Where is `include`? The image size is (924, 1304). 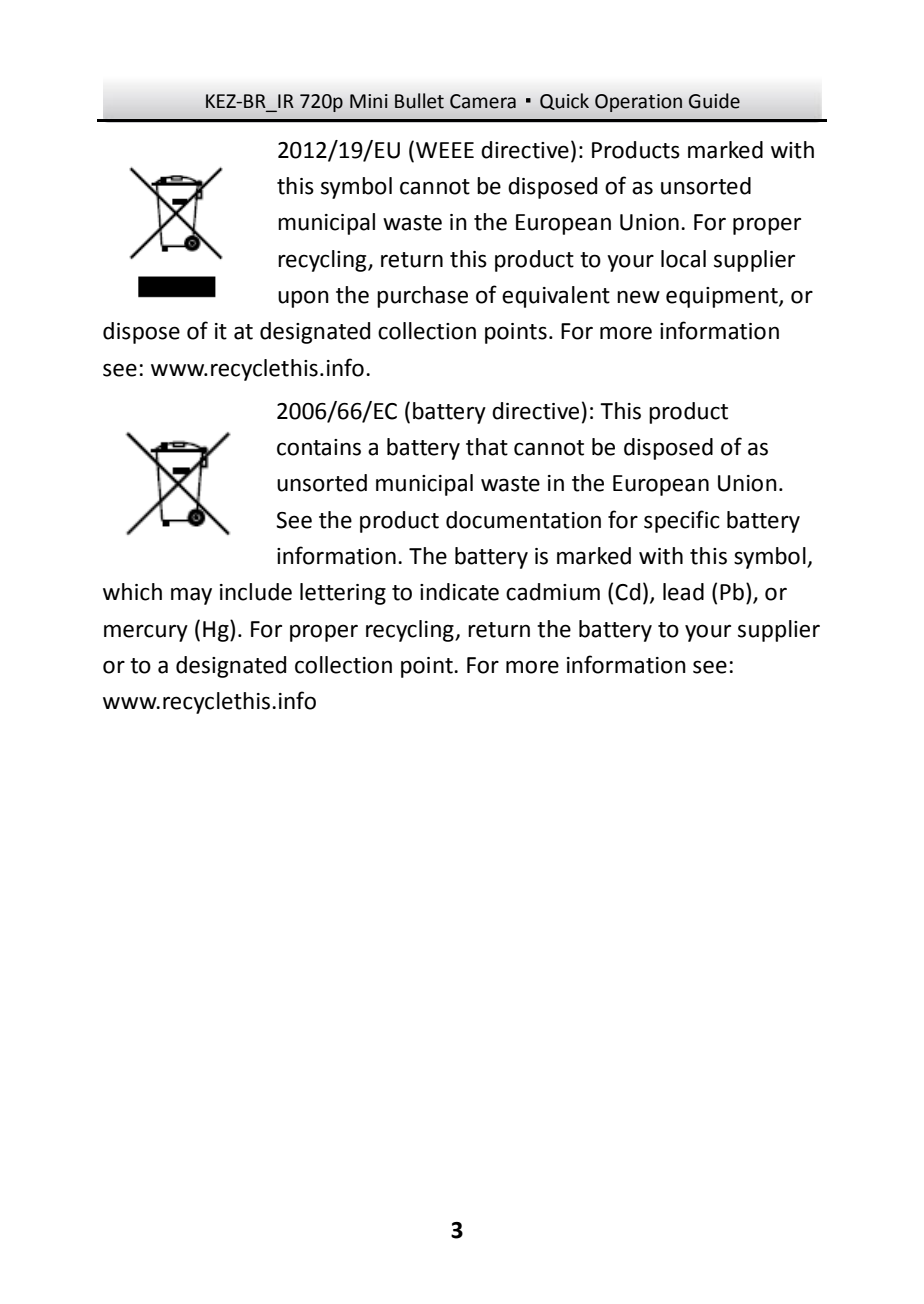 include is located at coordinates (256, 592).
